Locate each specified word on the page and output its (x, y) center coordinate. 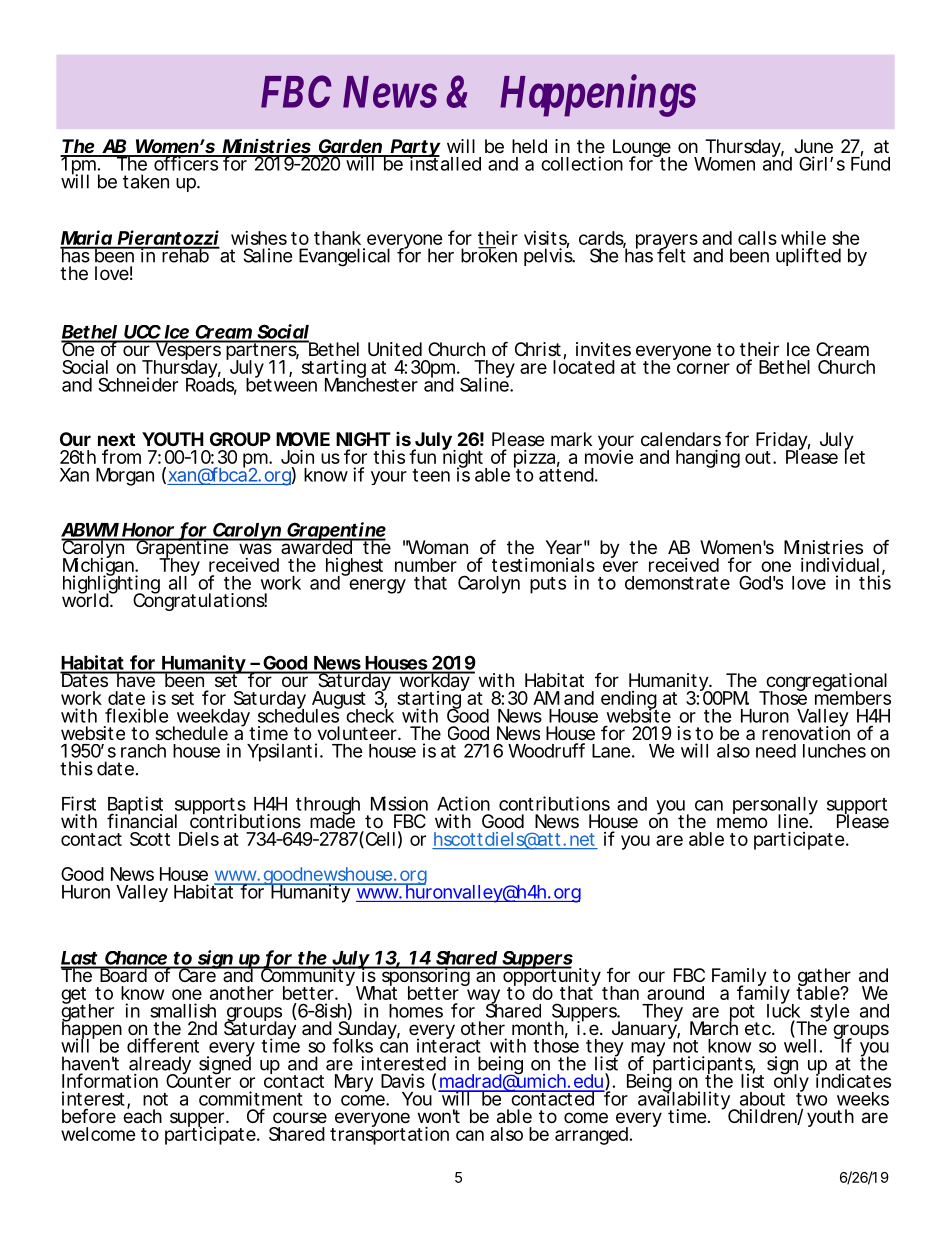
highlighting (111, 585)
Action (463, 803)
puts (548, 585)
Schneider (138, 384)
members (853, 697)
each (142, 1115)
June (813, 146)
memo (742, 822)
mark (571, 439)
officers (186, 163)
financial (142, 820)
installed (444, 163)
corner (703, 368)
